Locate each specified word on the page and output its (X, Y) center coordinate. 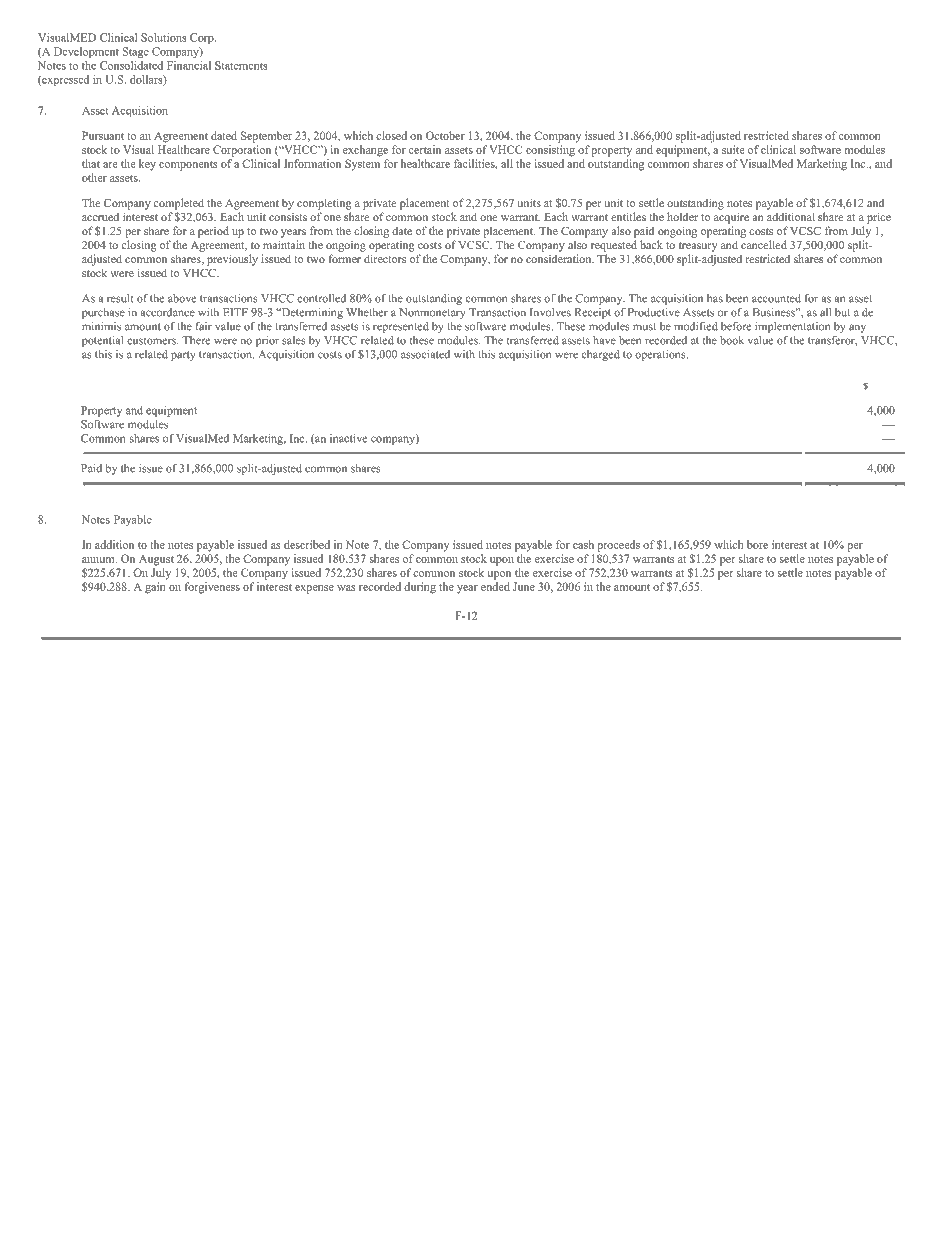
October (445, 135)
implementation (792, 327)
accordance (168, 312)
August (156, 560)
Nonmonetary (432, 313)
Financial (189, 65)
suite (733, 149)
